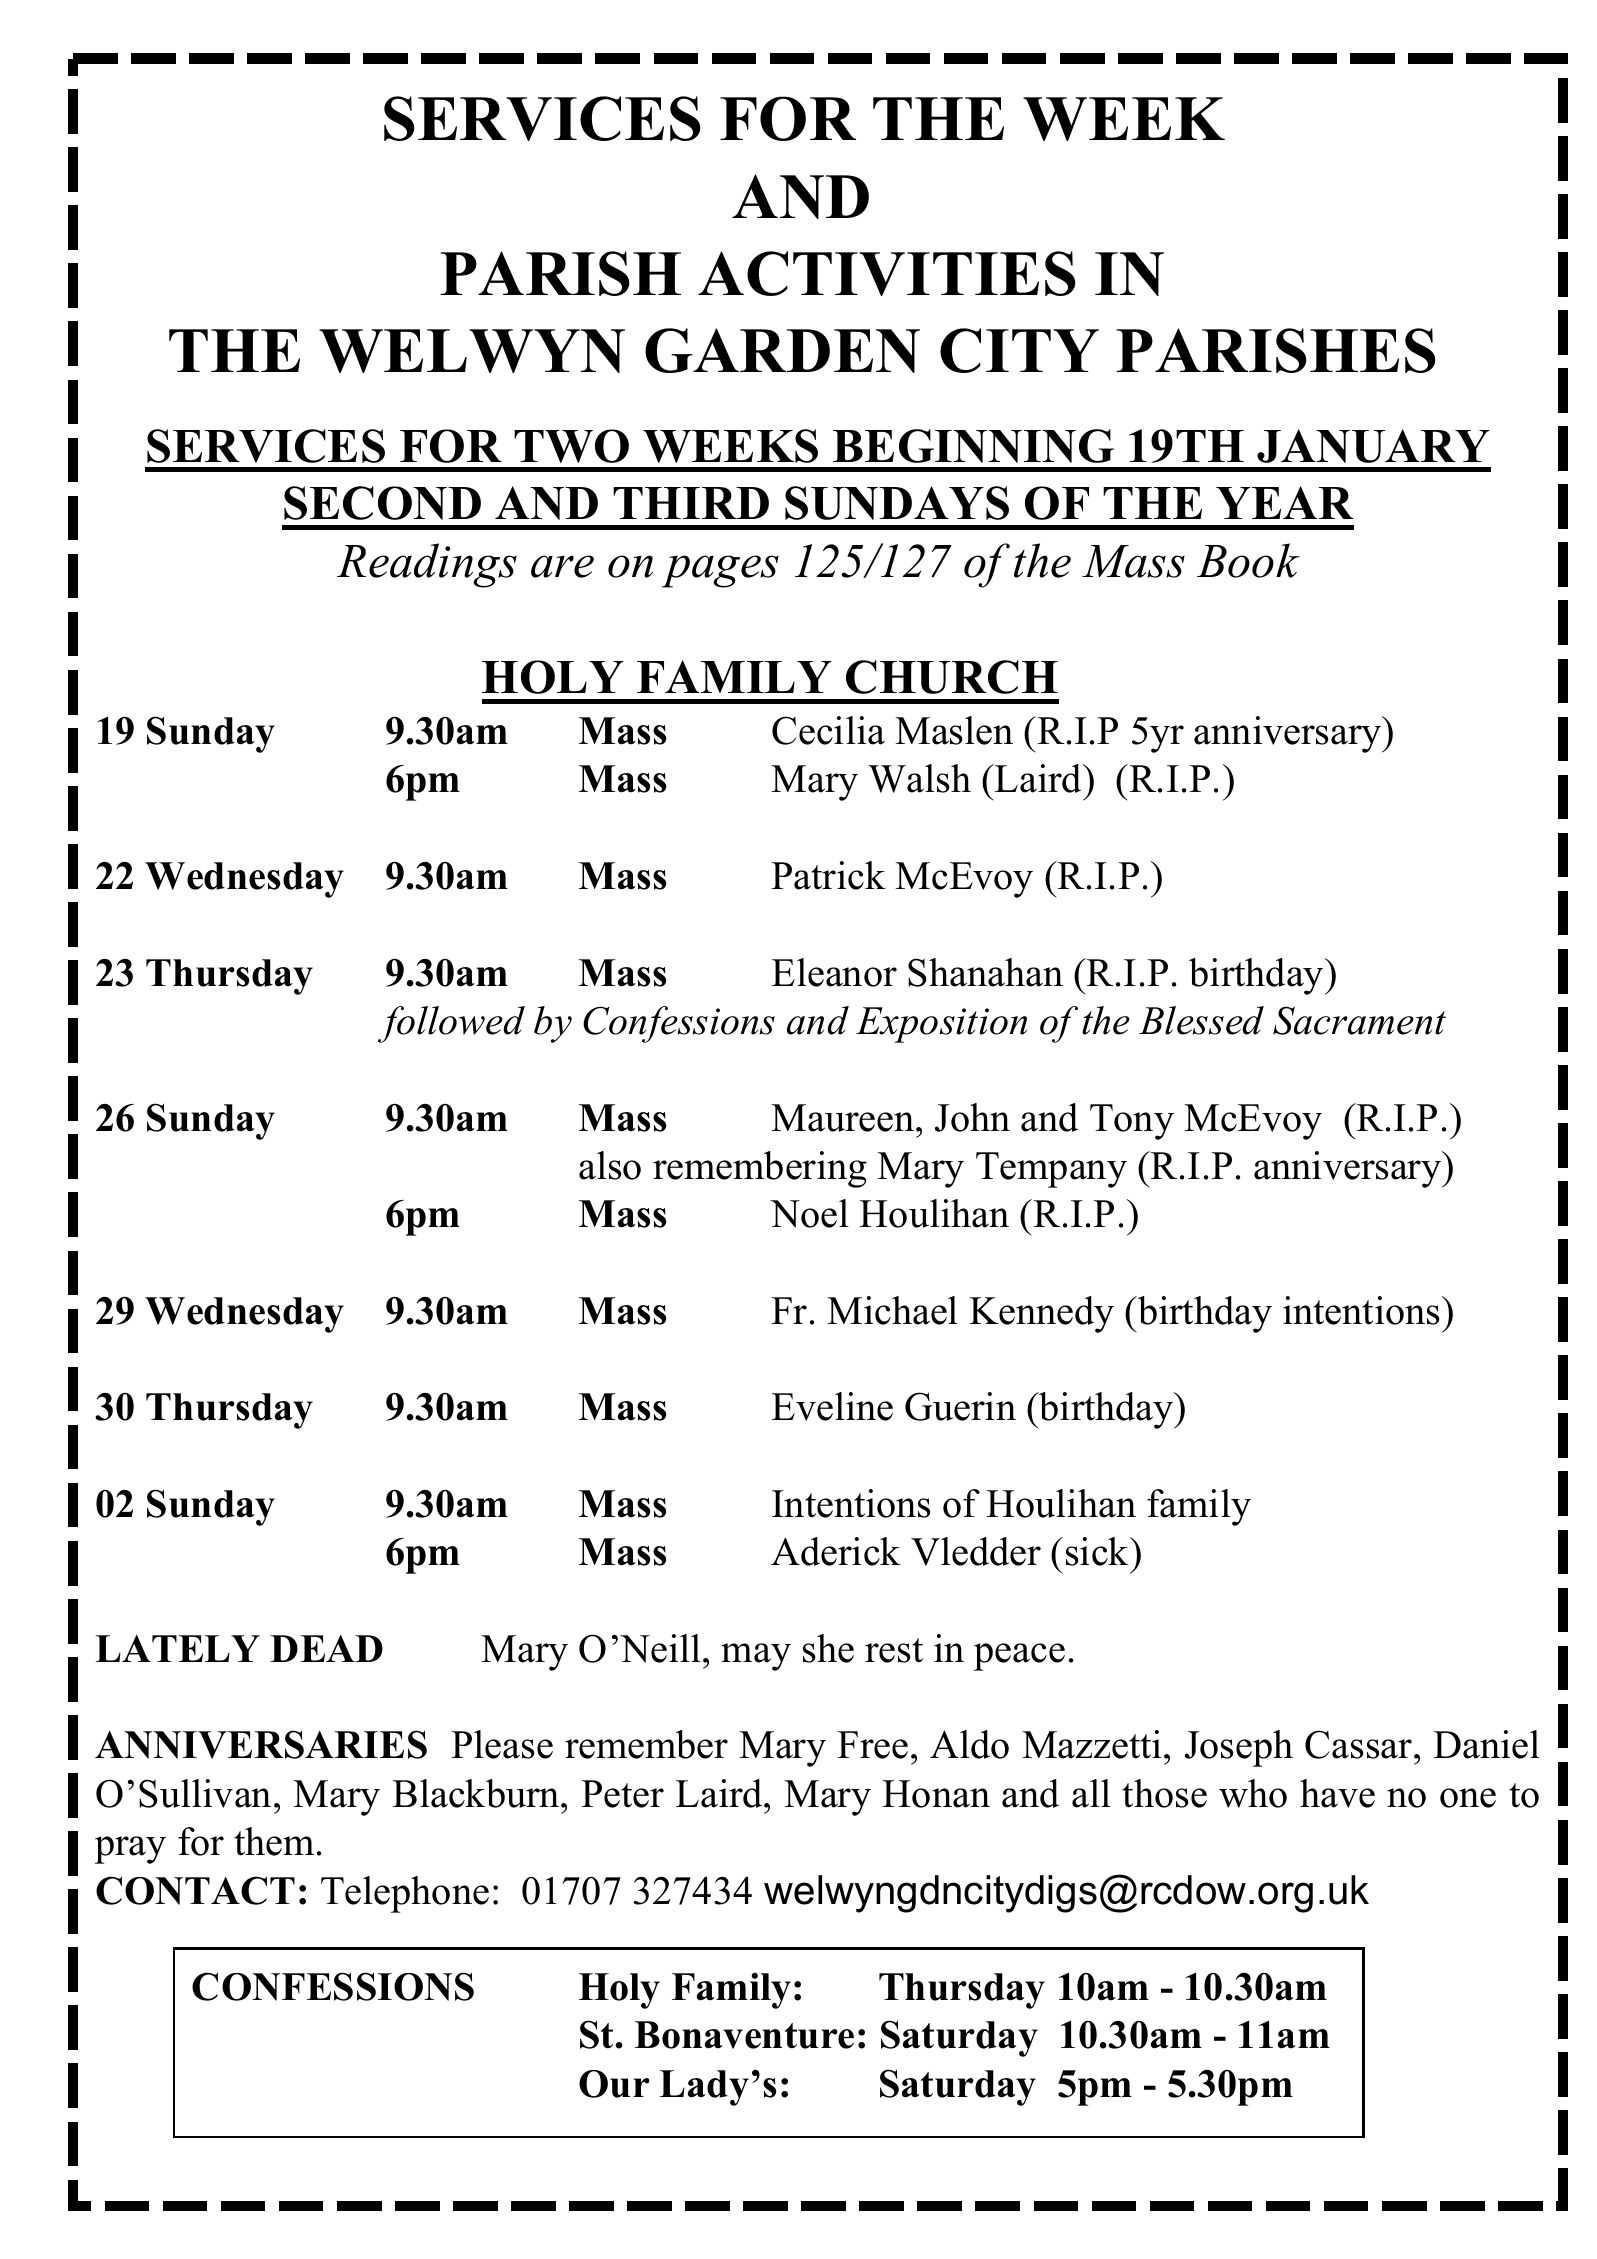  Describe the element at coordinates (1337, 1793) in the document. I see `have` at that location.
